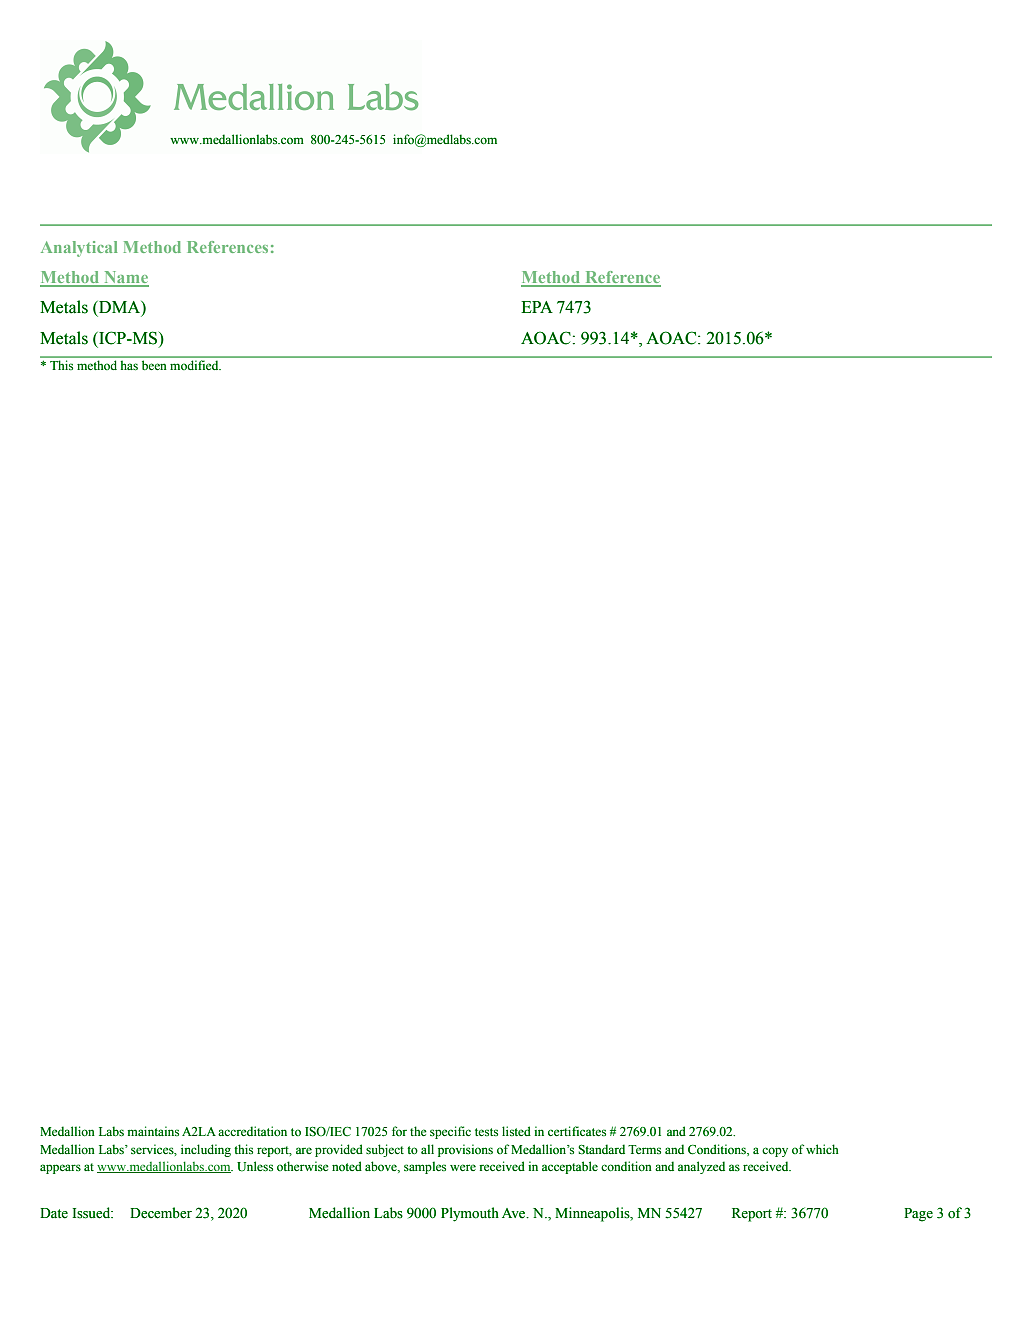  I want to click on maintains, so click(153, 1131).
